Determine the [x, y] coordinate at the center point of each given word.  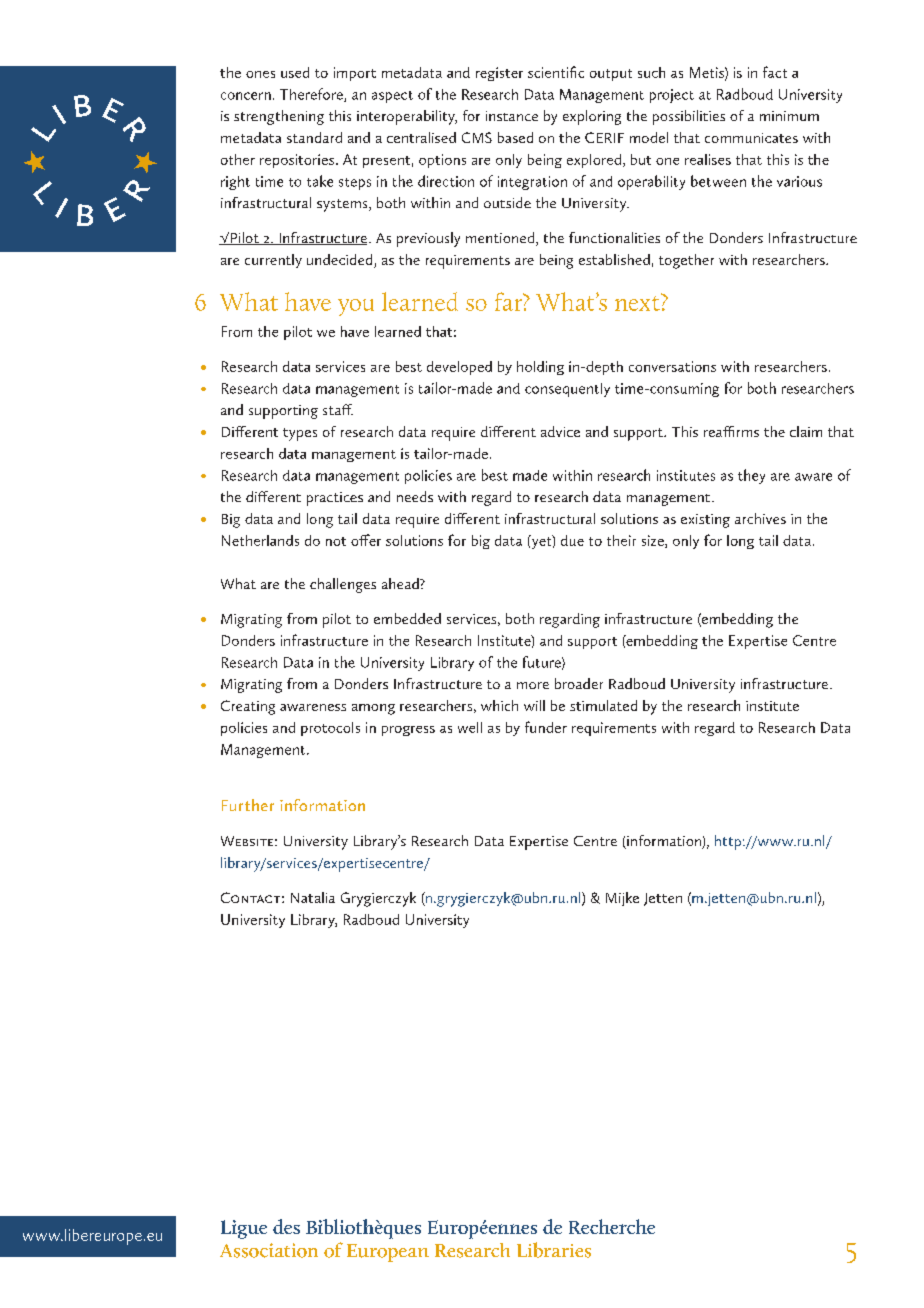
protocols [330, 729]
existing [705, 521]
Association [269, 1250]
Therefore [312, 95]
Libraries [554, 1250]
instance [512, 116]
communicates [751, 138]
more [533, 685]
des [286, 1226]
